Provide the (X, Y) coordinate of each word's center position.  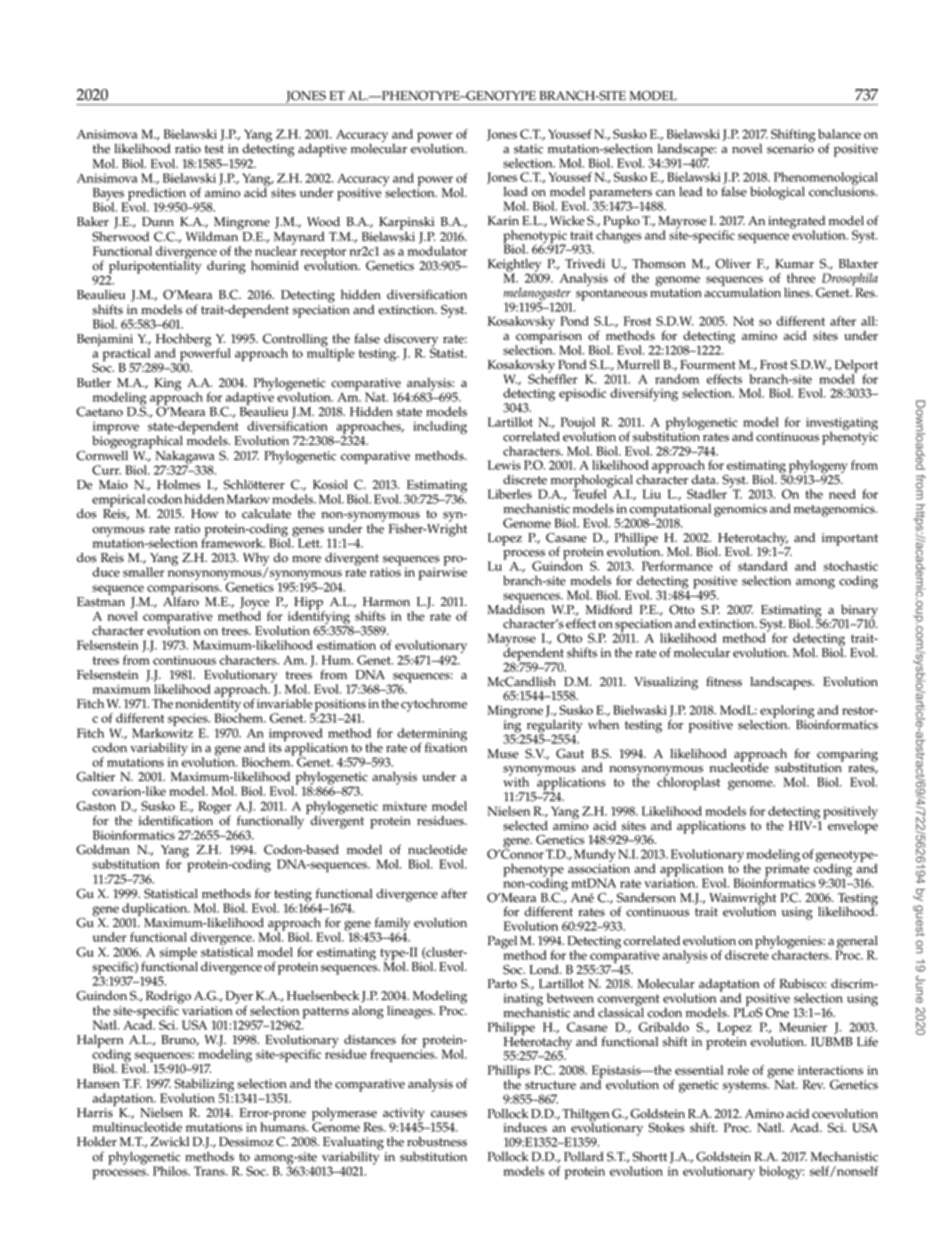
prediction (156, 195)
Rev (814, 1085)
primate (787, 871)
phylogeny (818, 468)
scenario (790, 149)
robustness (437, 1142)
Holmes (179, 485)
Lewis (504, 465)
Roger (213, 809)
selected (525, 826)
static (528, 149)
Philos (171, 1171)
